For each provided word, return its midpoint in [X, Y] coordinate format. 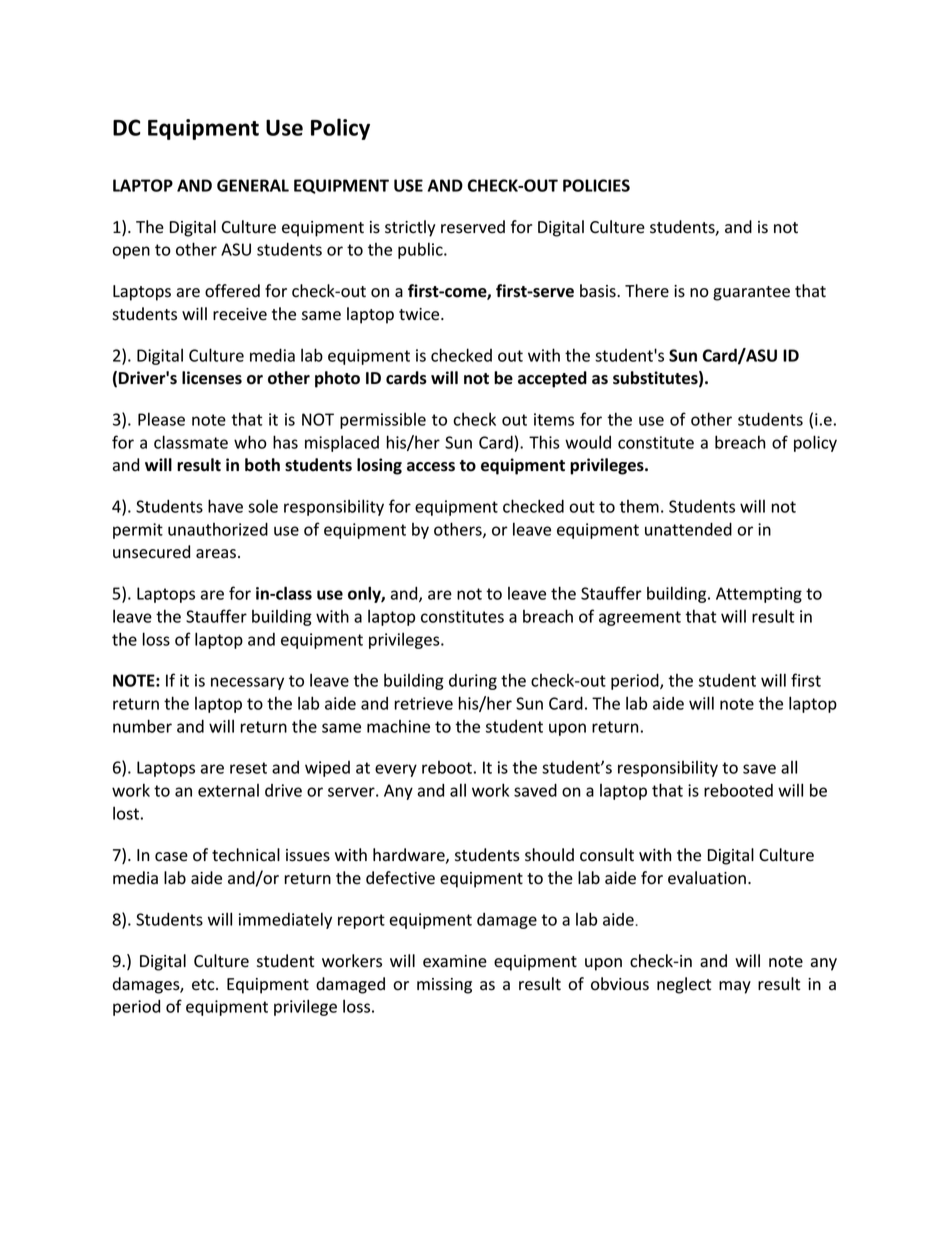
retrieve [424, 703]
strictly [410, 228]
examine [455, 961]
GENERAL [253, 185]
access [431, 467]
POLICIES [596, 185]
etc [204, 985]
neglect [684, 985]
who [250, 442]
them [639, 506]
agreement [640, 618]
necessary [247, 683]
